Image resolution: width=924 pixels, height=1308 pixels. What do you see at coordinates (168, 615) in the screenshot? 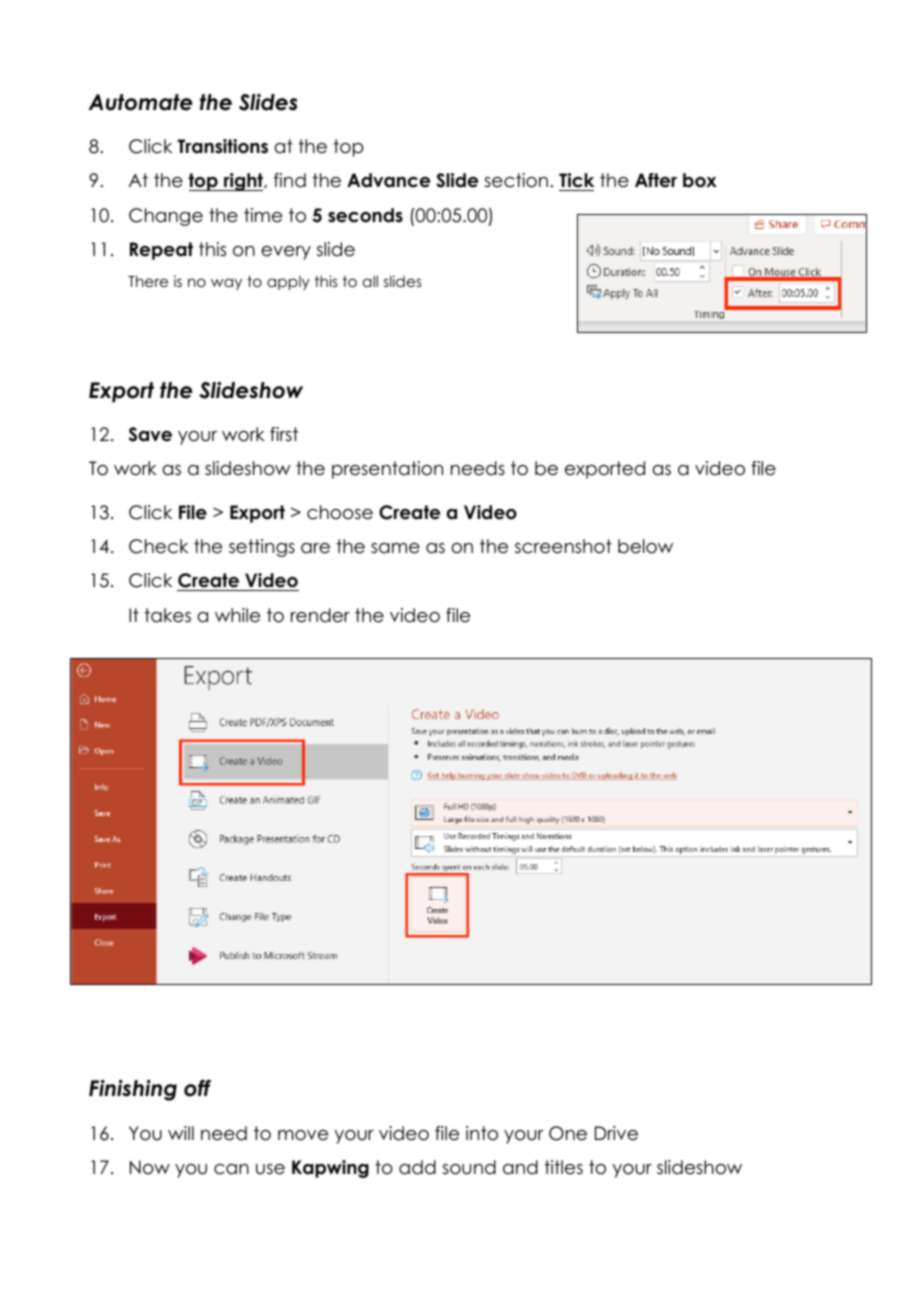
I see `takes` at bounding box center [168, 615].
